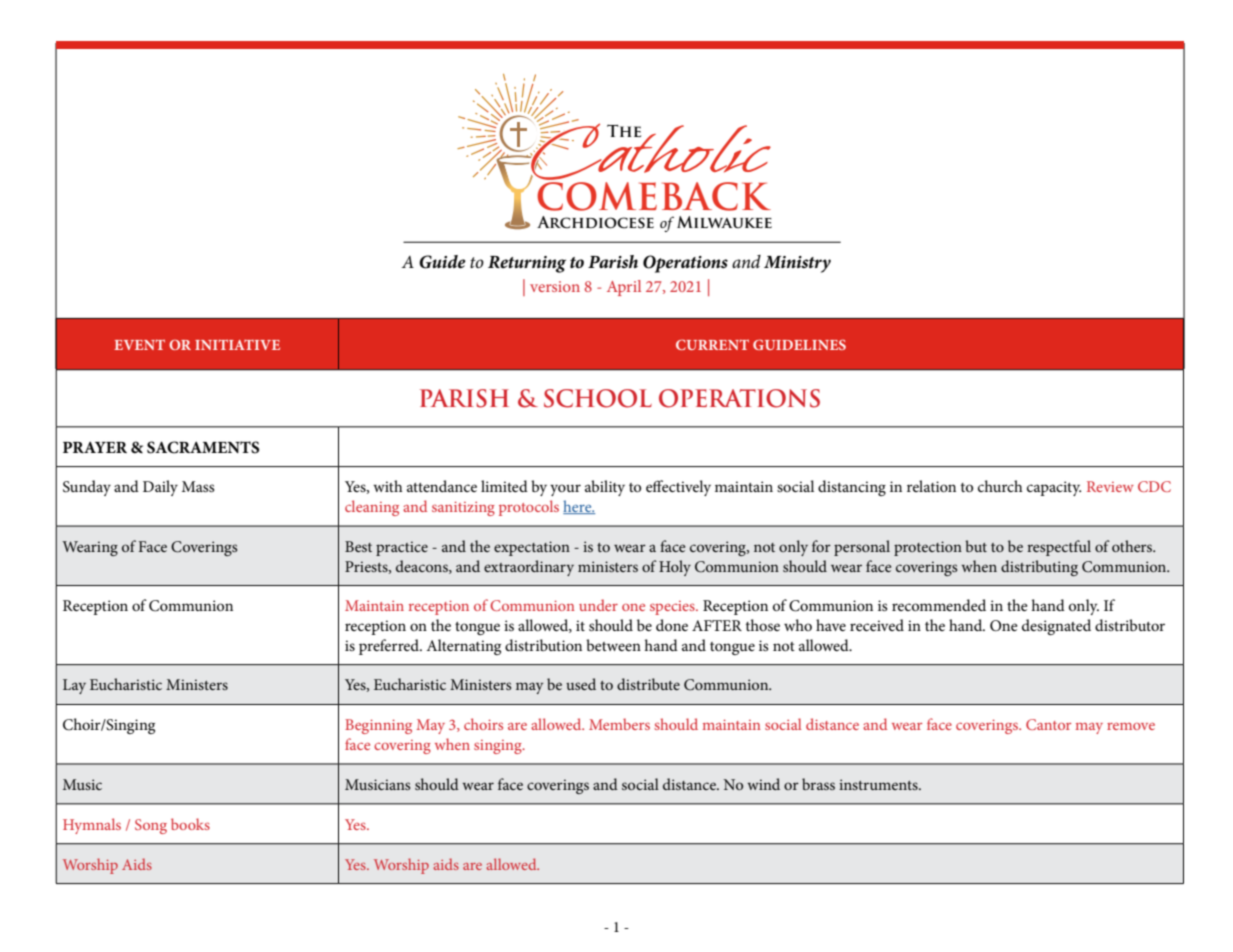 Image resolution: width=1233 pixels, height=952 pixels. I want to click on distributing, so click(1039, 568).
